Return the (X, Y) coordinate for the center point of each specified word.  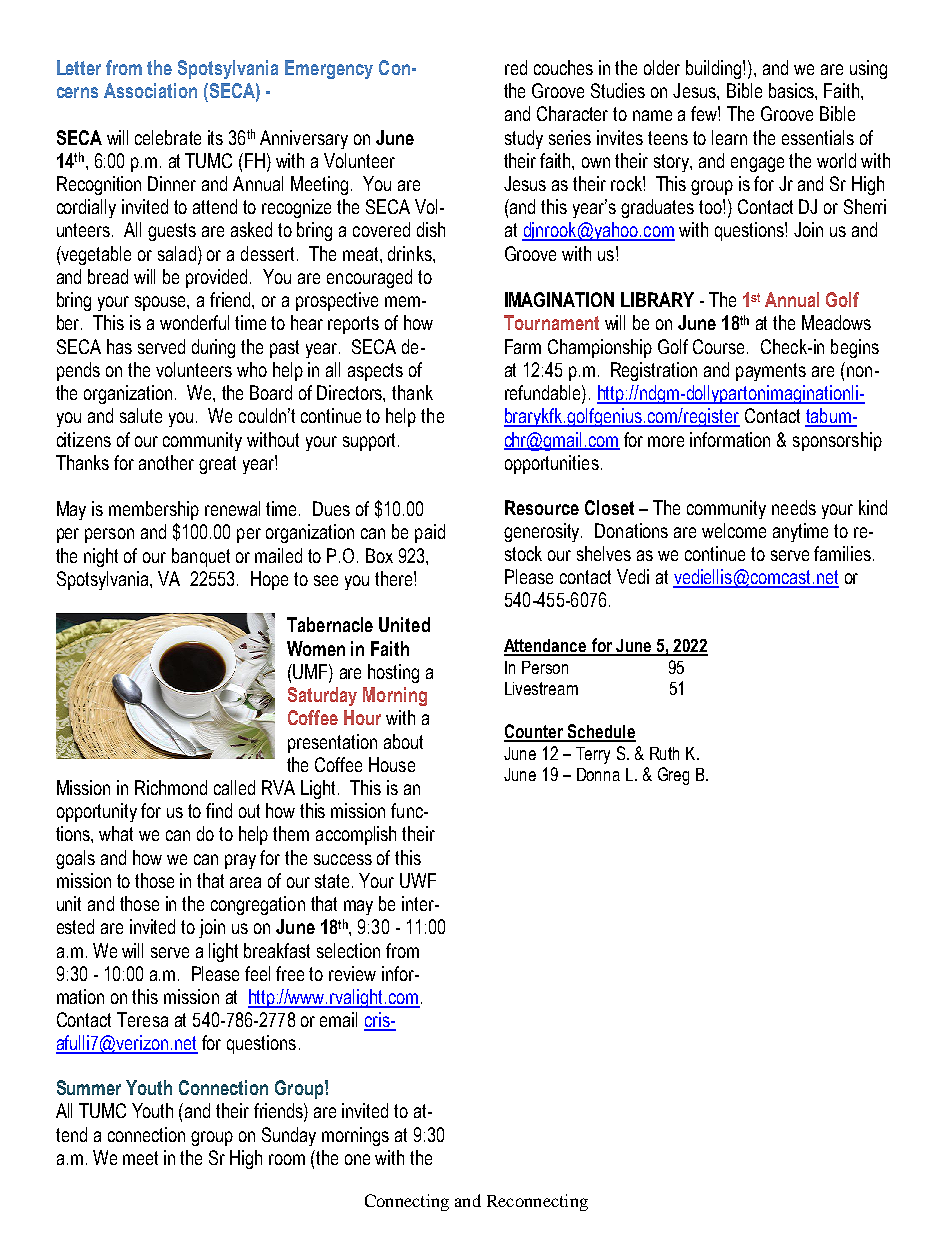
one (357, 1159)
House (392, 764)
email (338, 1019)
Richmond (171, 787)
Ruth (664, 753)
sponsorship (837, 441)
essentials (818, 137)
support (371, 442)
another (166, 462)
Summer (89, 1087)
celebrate (168, 137)
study (524, 139)
